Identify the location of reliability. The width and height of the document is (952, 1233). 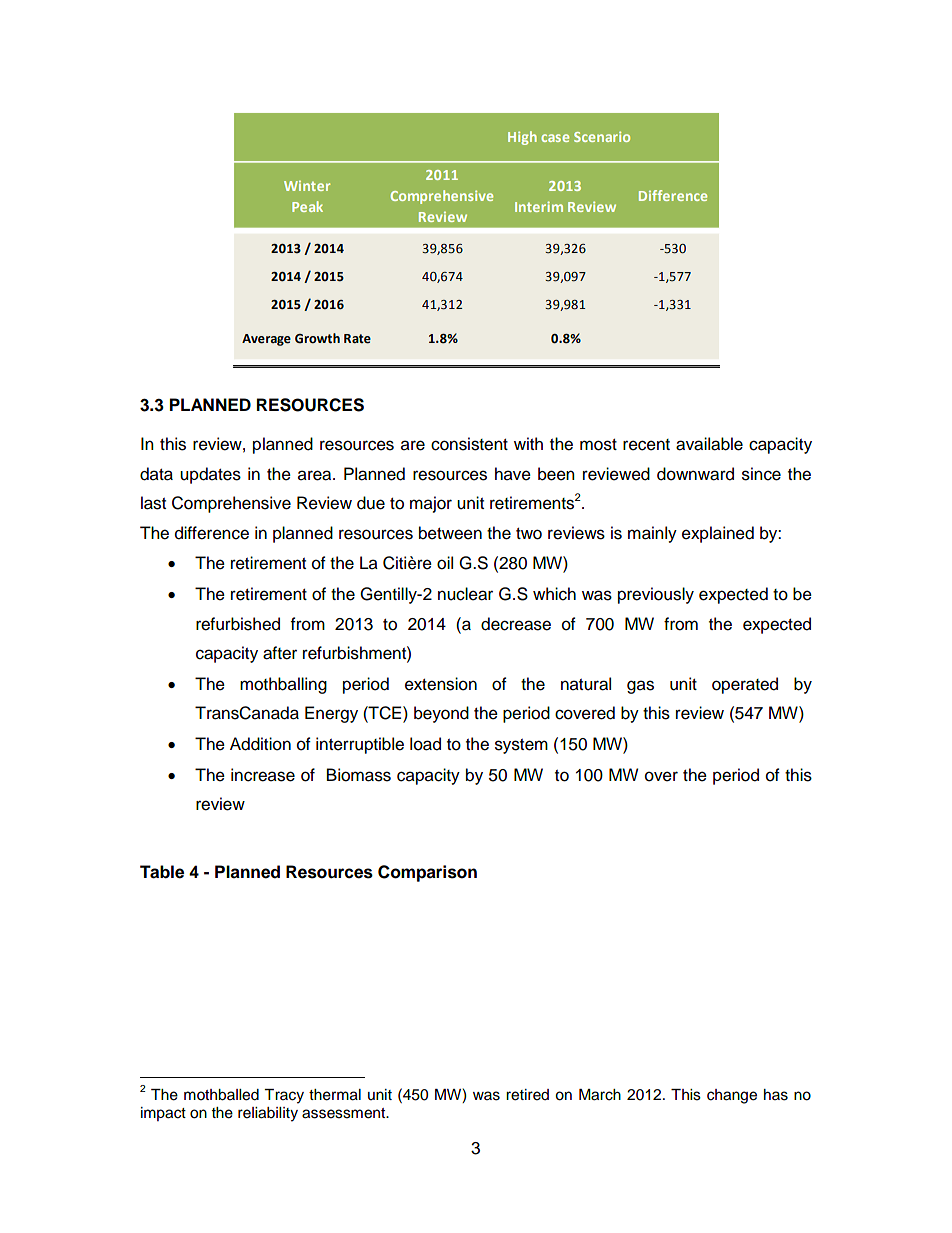
(268, 1114).
